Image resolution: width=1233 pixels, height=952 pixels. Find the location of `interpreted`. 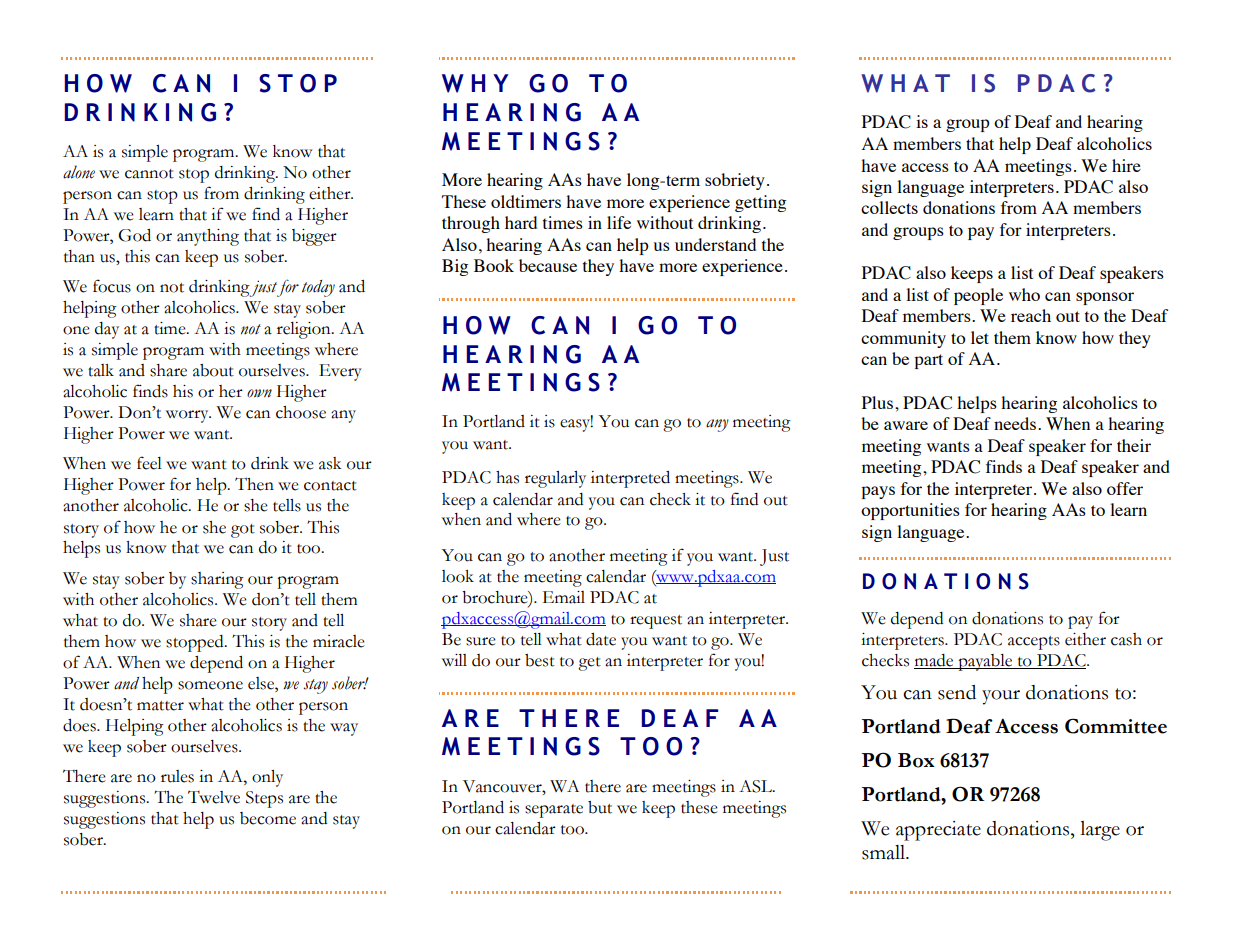

interpreted is located at coordinates (630, 479).
